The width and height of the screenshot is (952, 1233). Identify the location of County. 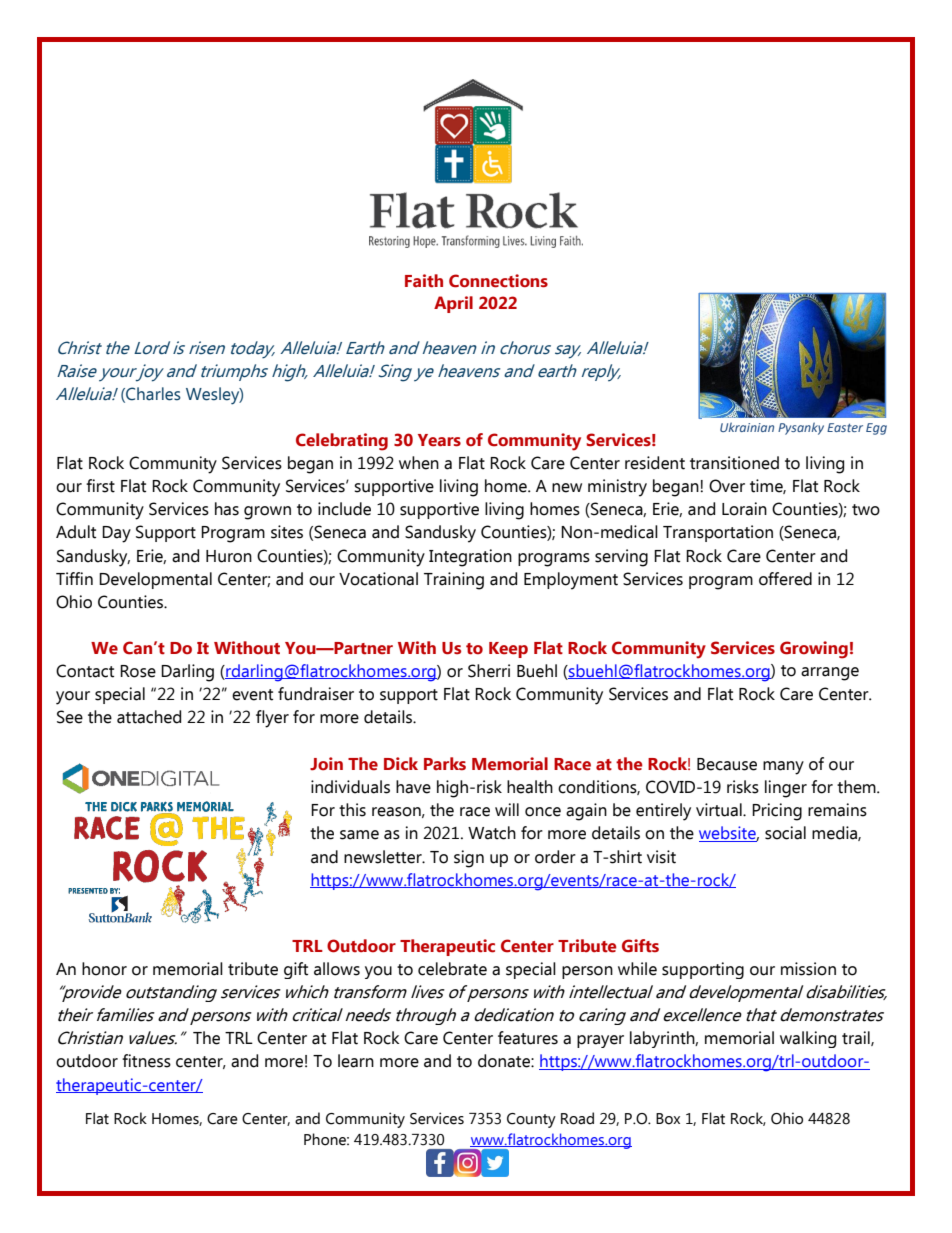
(531, 1120).
